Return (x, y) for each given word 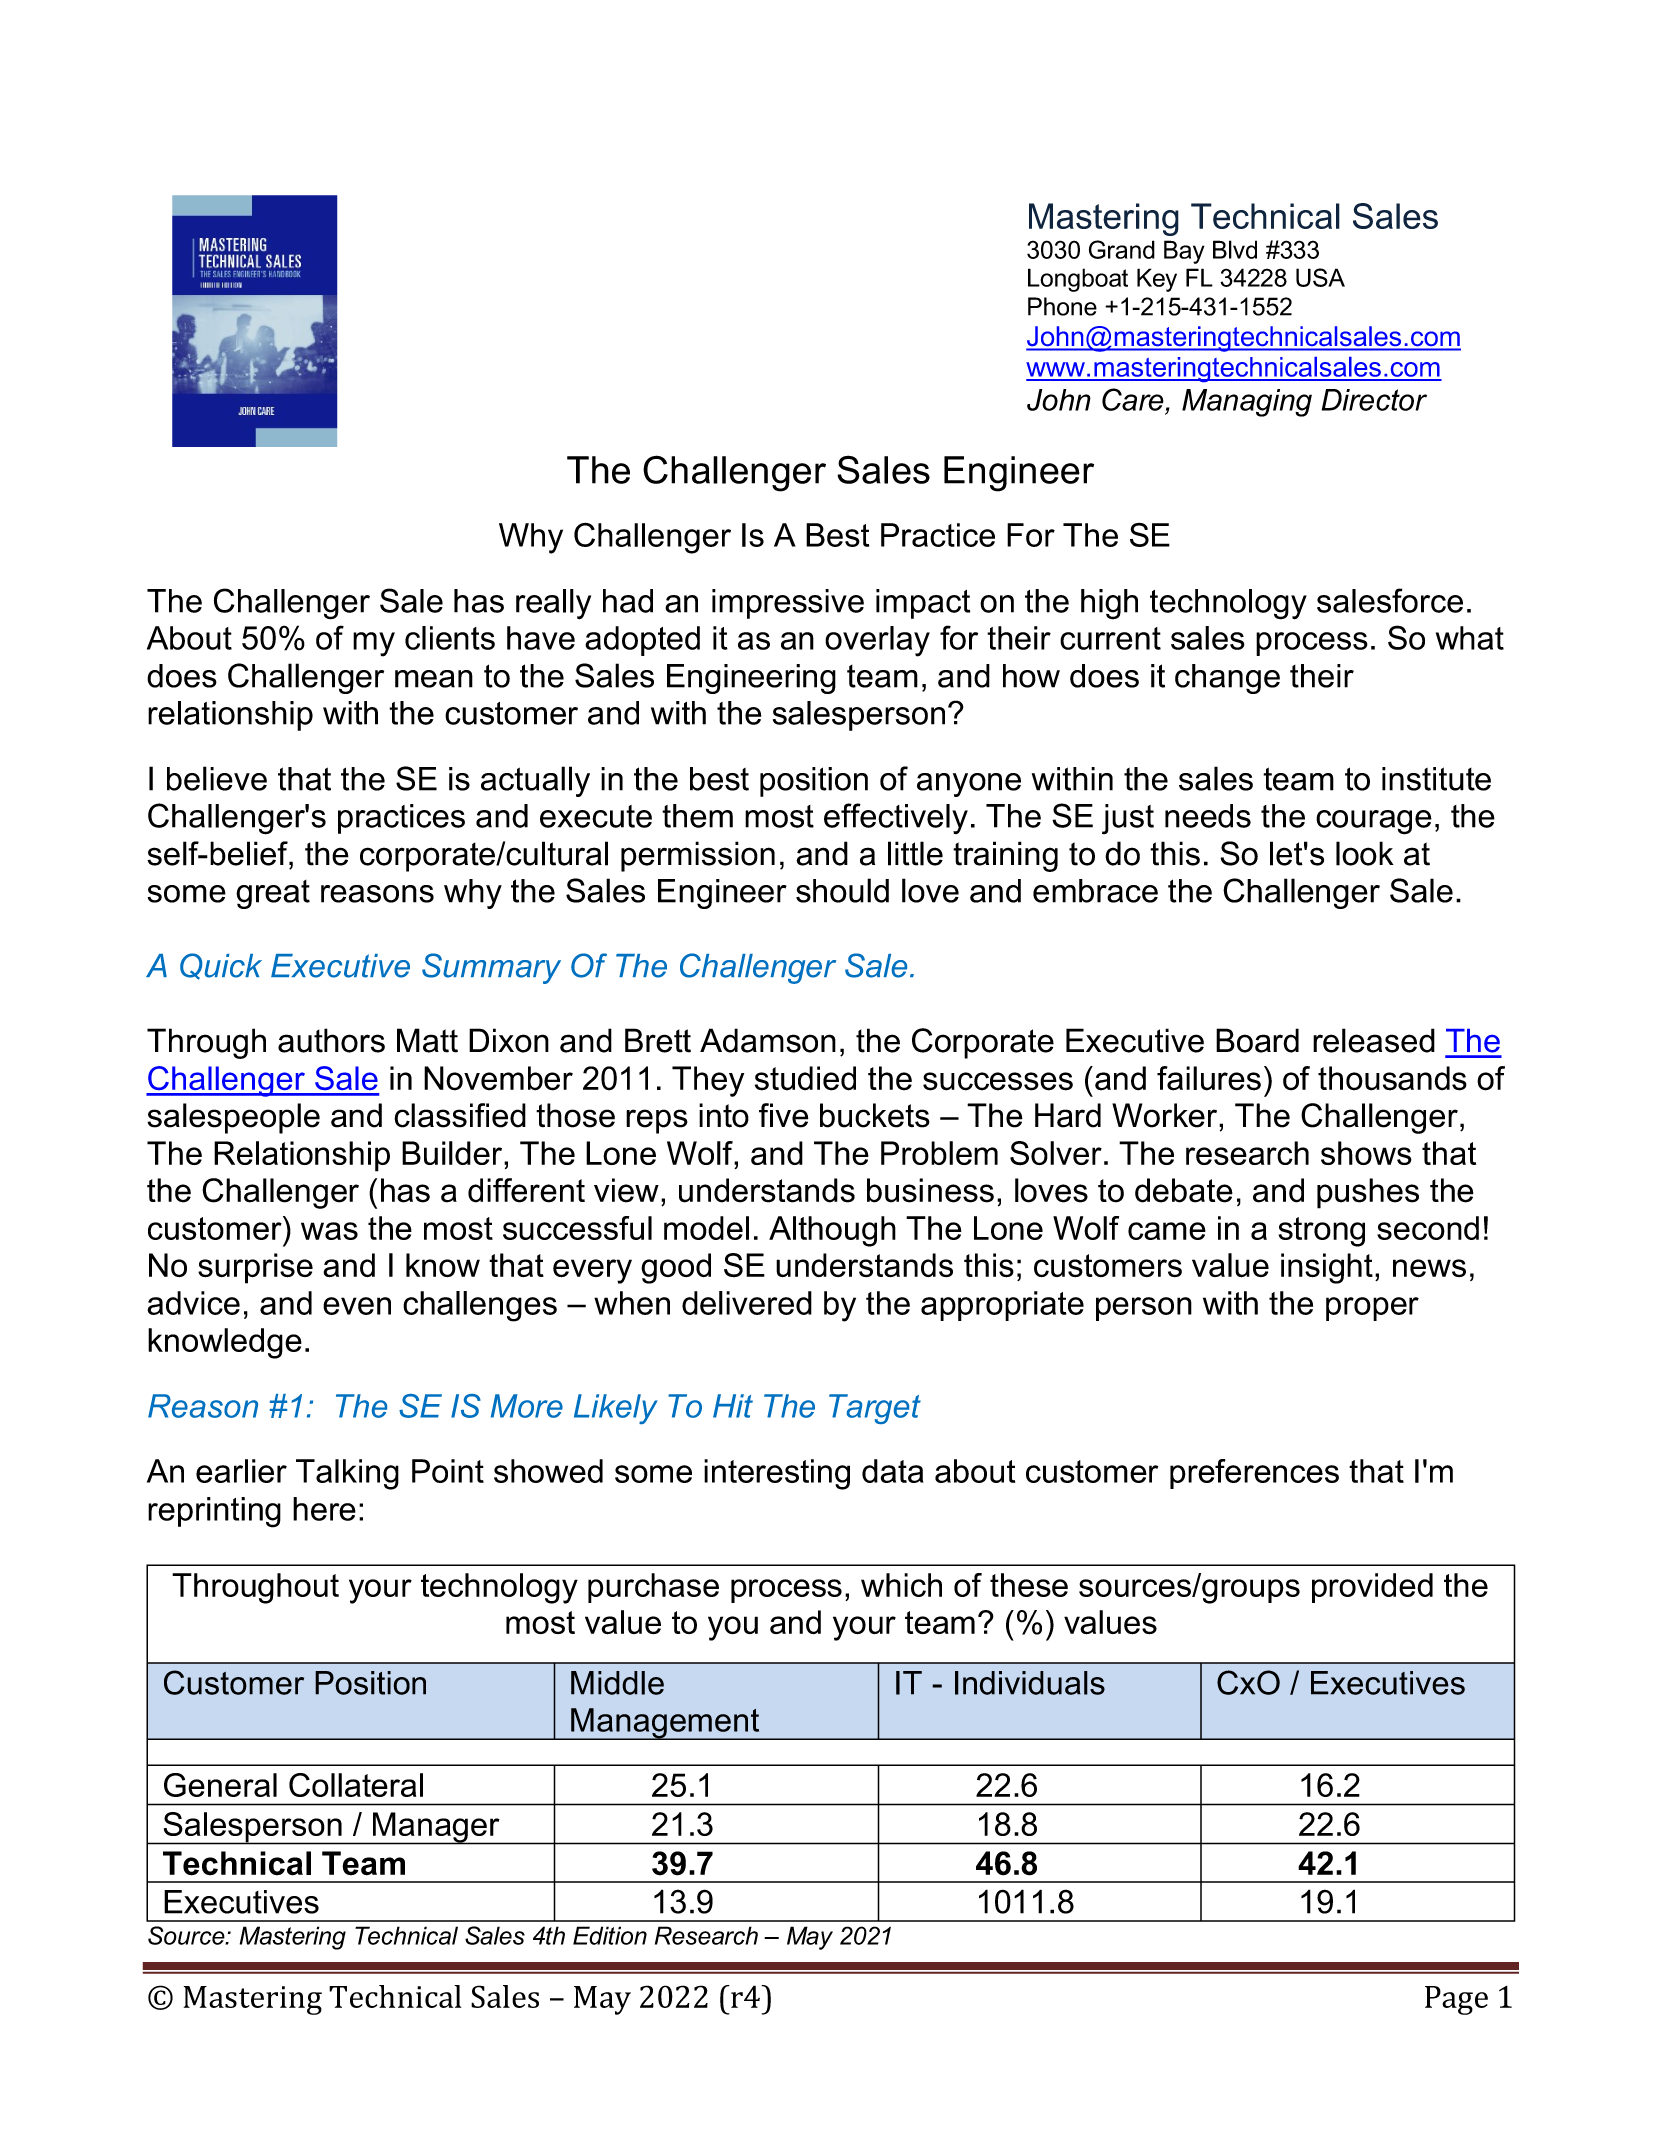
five (784, 1115)
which (901, 1585)
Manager (436, 1828)
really (553, 604)
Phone (1062, 306)
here (324, 1509)
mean (434, 679)
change (1227, 679)
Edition (610, 1935)
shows (1366, 1153)
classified (460, 1115)
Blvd (1235, 249)
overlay (877, 641)
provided (1372, 1588)
